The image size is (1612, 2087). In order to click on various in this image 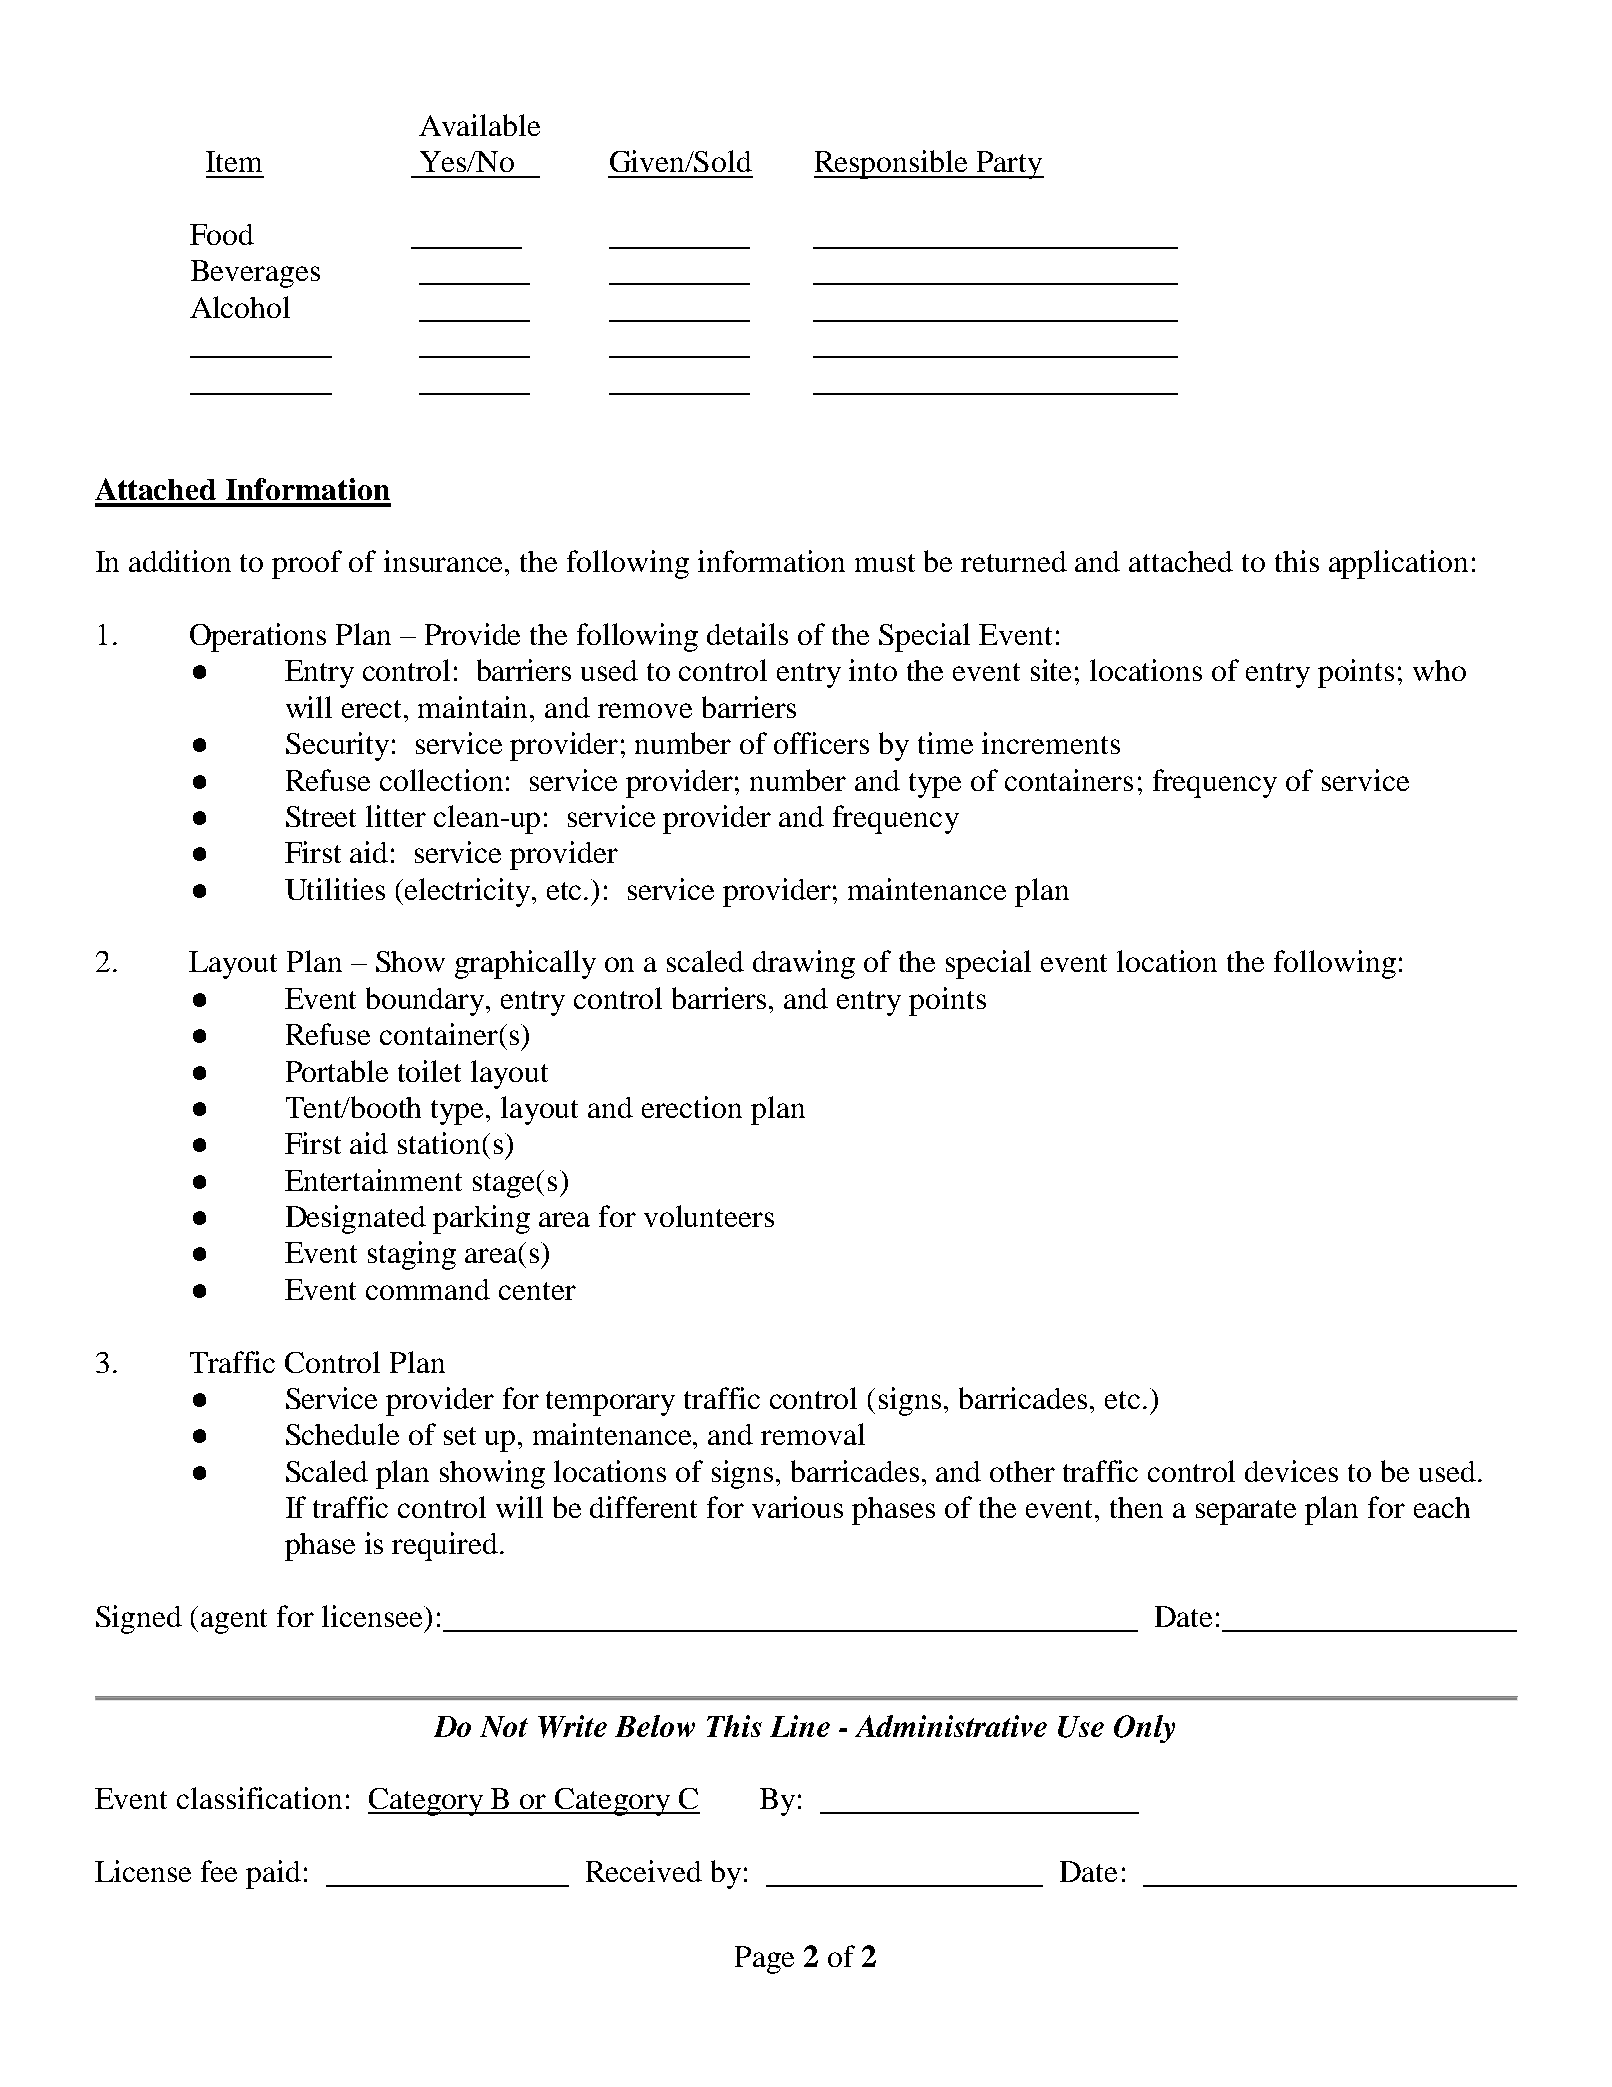, I will do `click(797, 1507)`.
